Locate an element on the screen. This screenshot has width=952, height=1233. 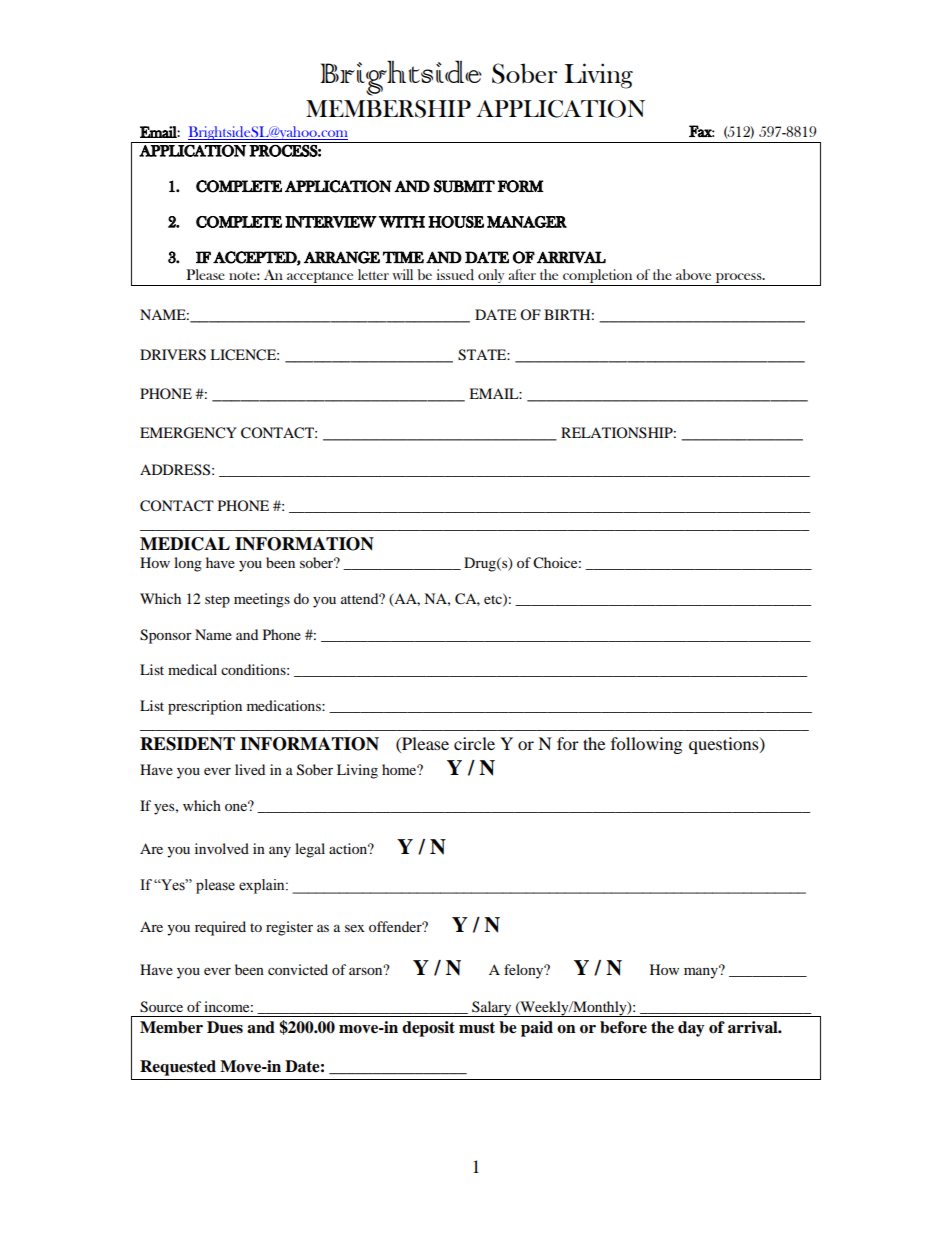
circle is located at coordinates (474, 743).
